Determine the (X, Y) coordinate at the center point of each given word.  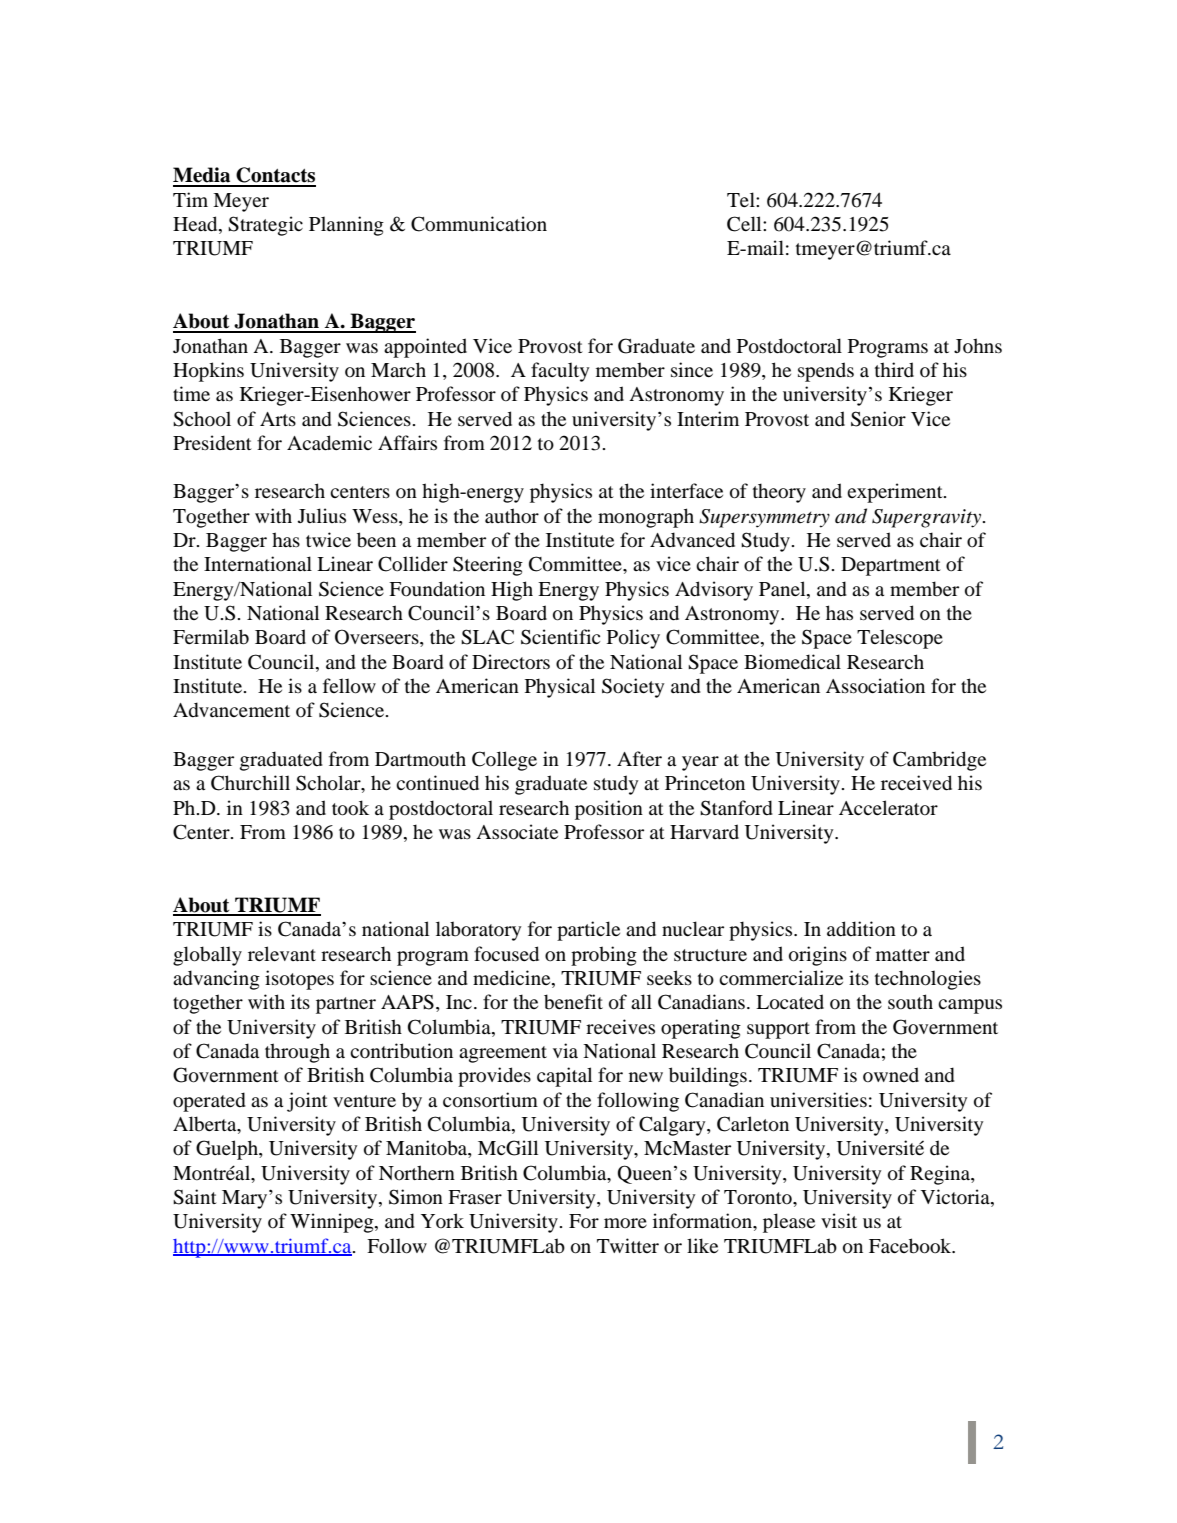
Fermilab (211, 637)
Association (875, 686)
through (297, 1053)
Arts (278, 419)
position (609, 810)
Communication (479, 224)
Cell (745, 224)
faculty (560, 372)
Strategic (265, 226)
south (910, 1002)
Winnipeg (333, 1223)
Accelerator (888, 808)
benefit (573, 1002)
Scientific (560, 637)
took (350, 808)
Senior (878, 419)
